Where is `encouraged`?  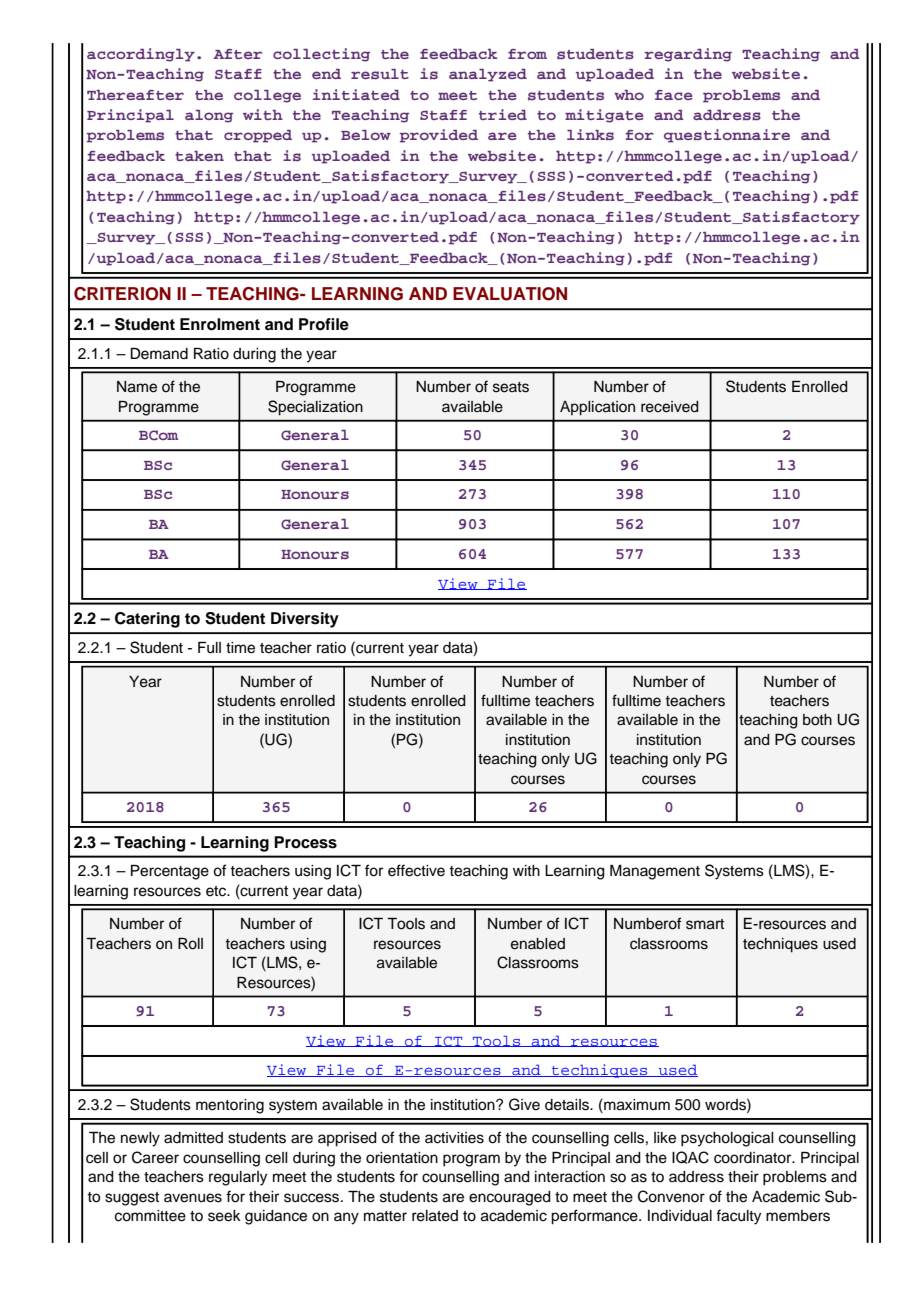 encouraged is located at coordinates (510, 1198).
